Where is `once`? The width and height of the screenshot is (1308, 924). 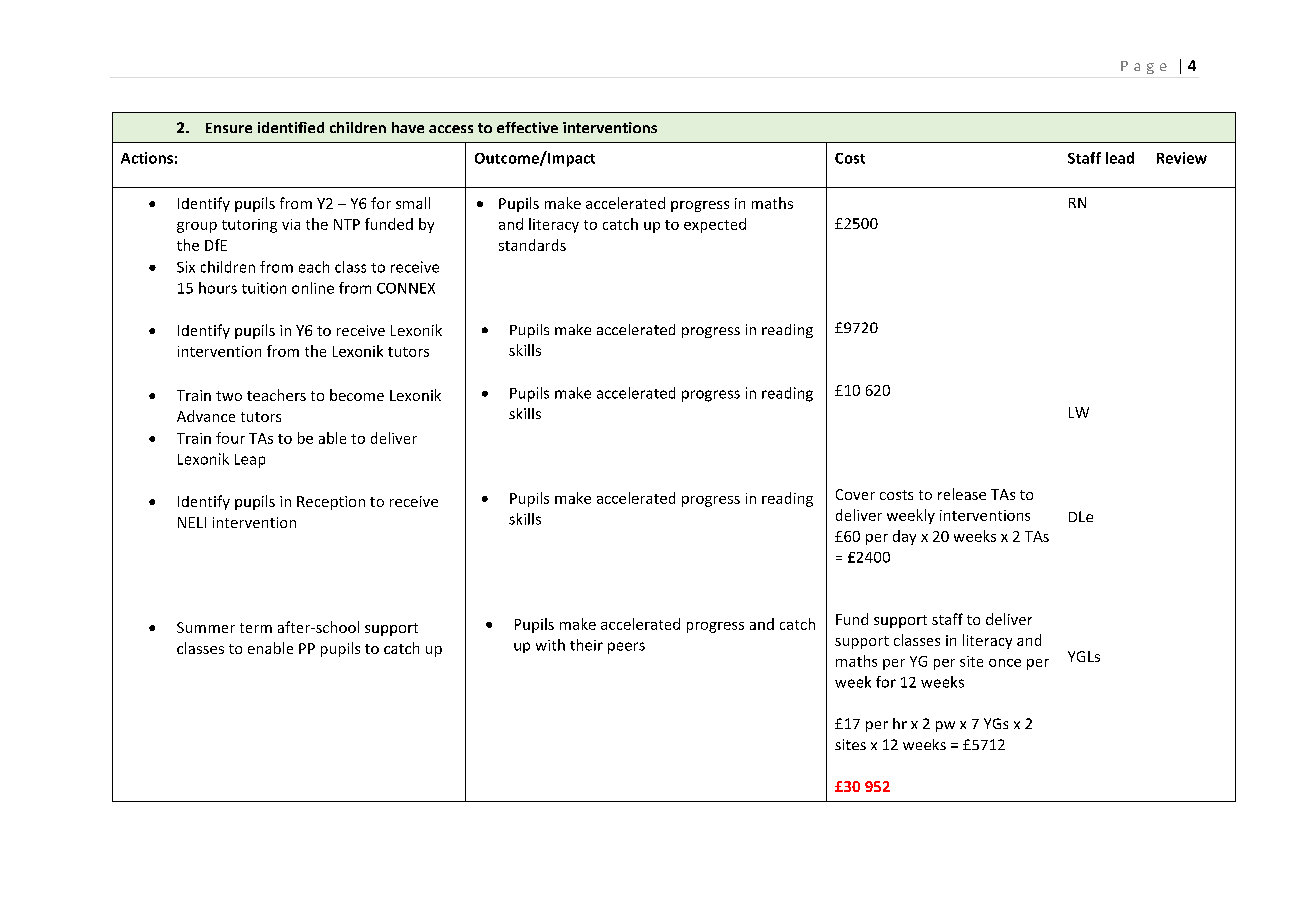
once is located at coordinates (1005, 663).
